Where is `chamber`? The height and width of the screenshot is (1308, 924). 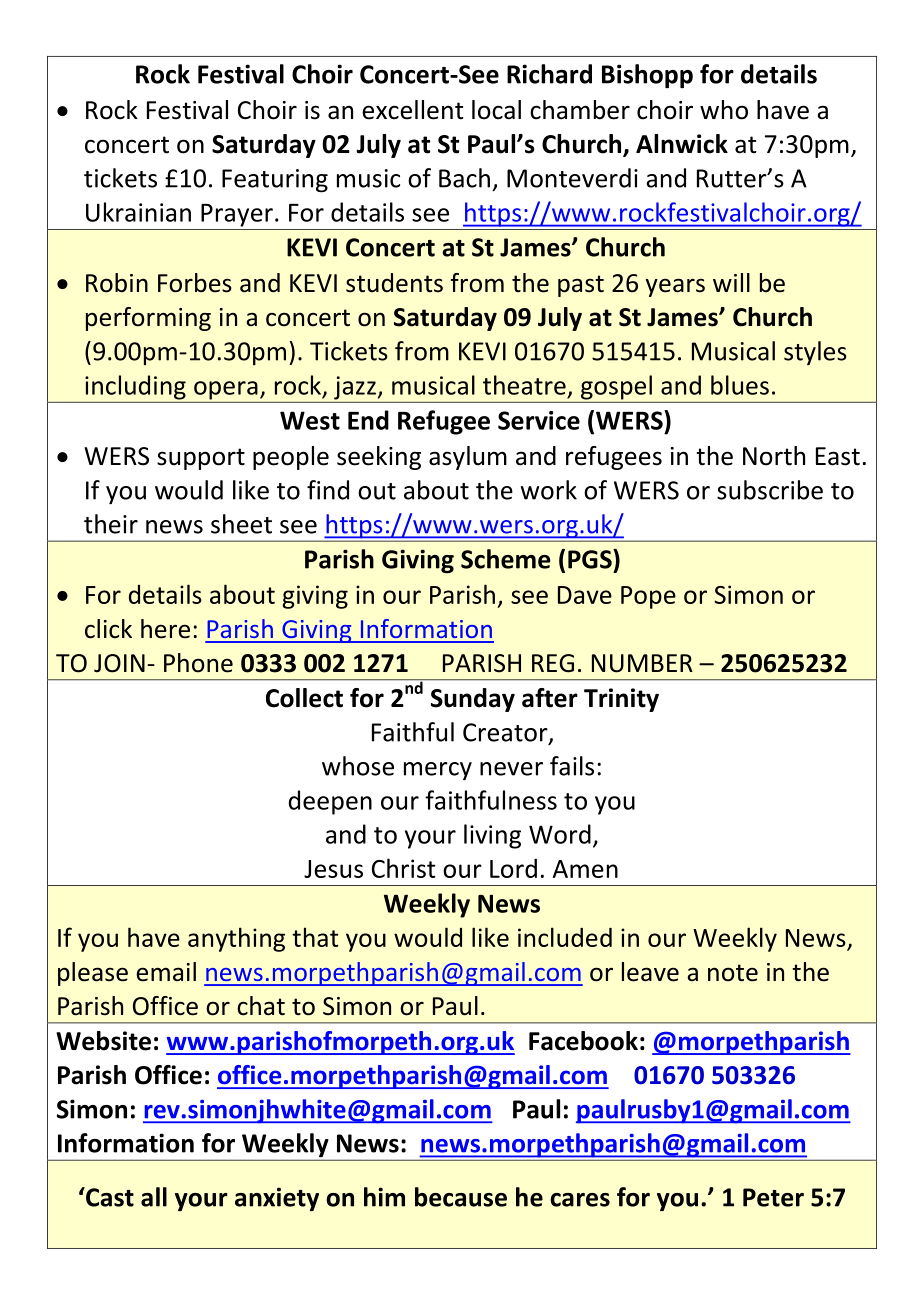 chamber is located at coordinates (580, 110).
